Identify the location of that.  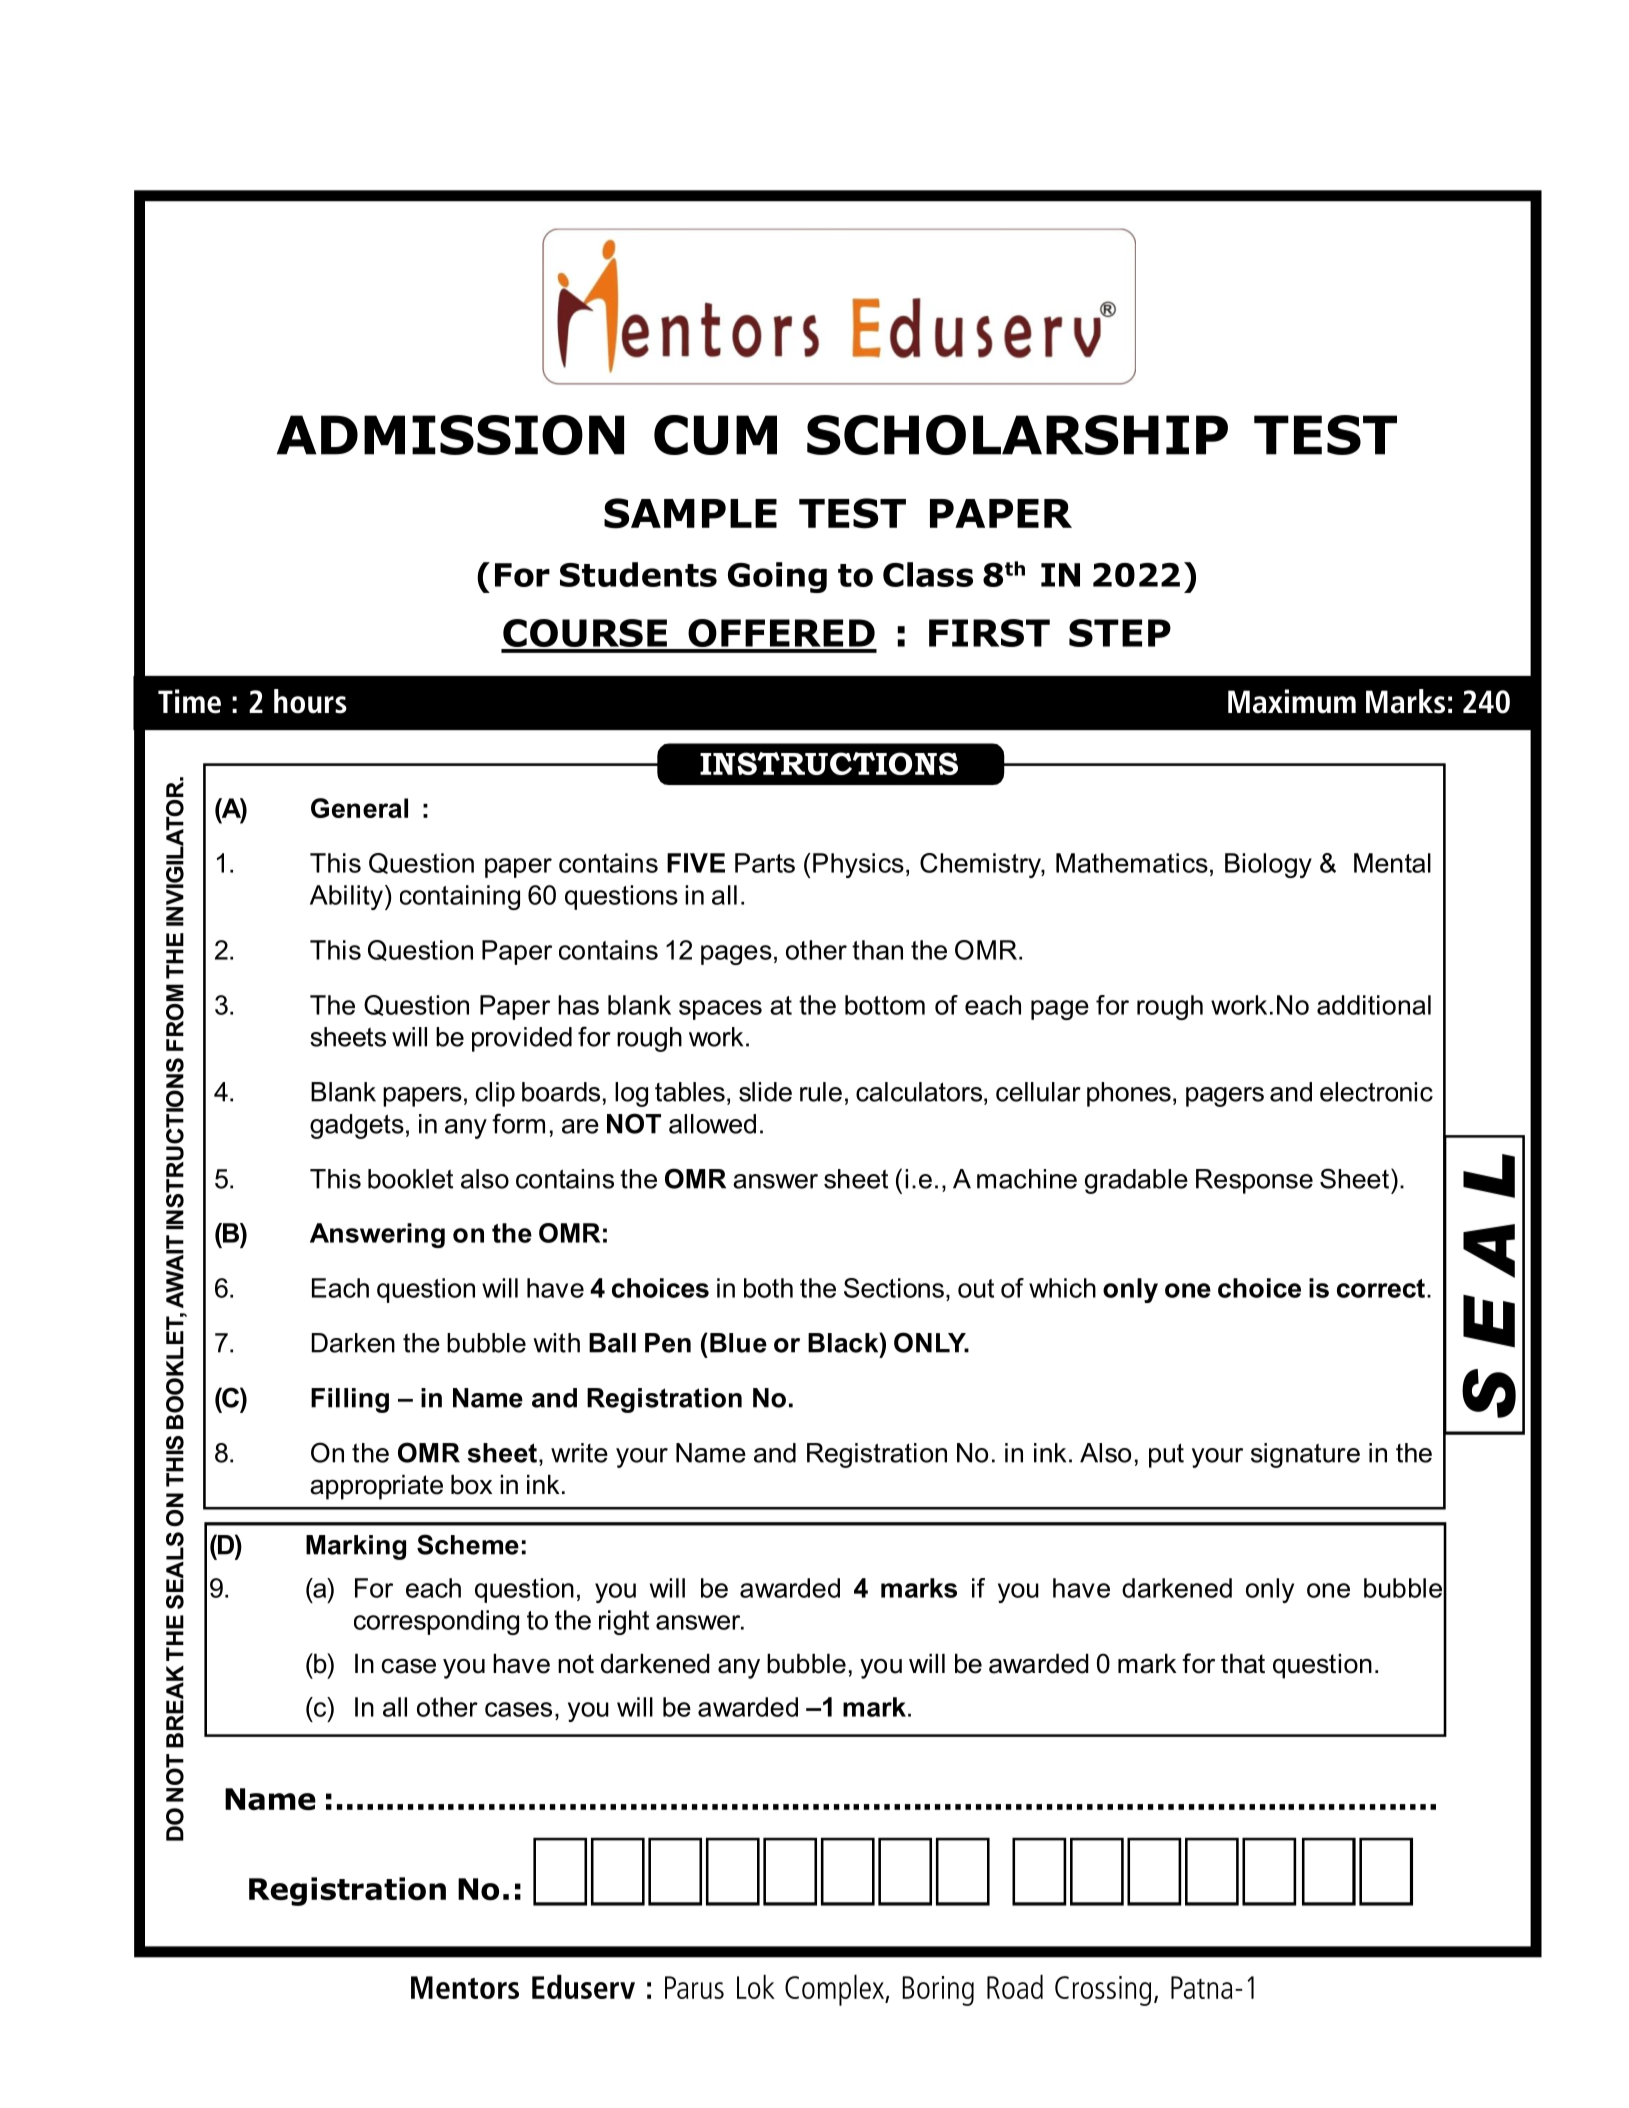
(1243, 1663).
